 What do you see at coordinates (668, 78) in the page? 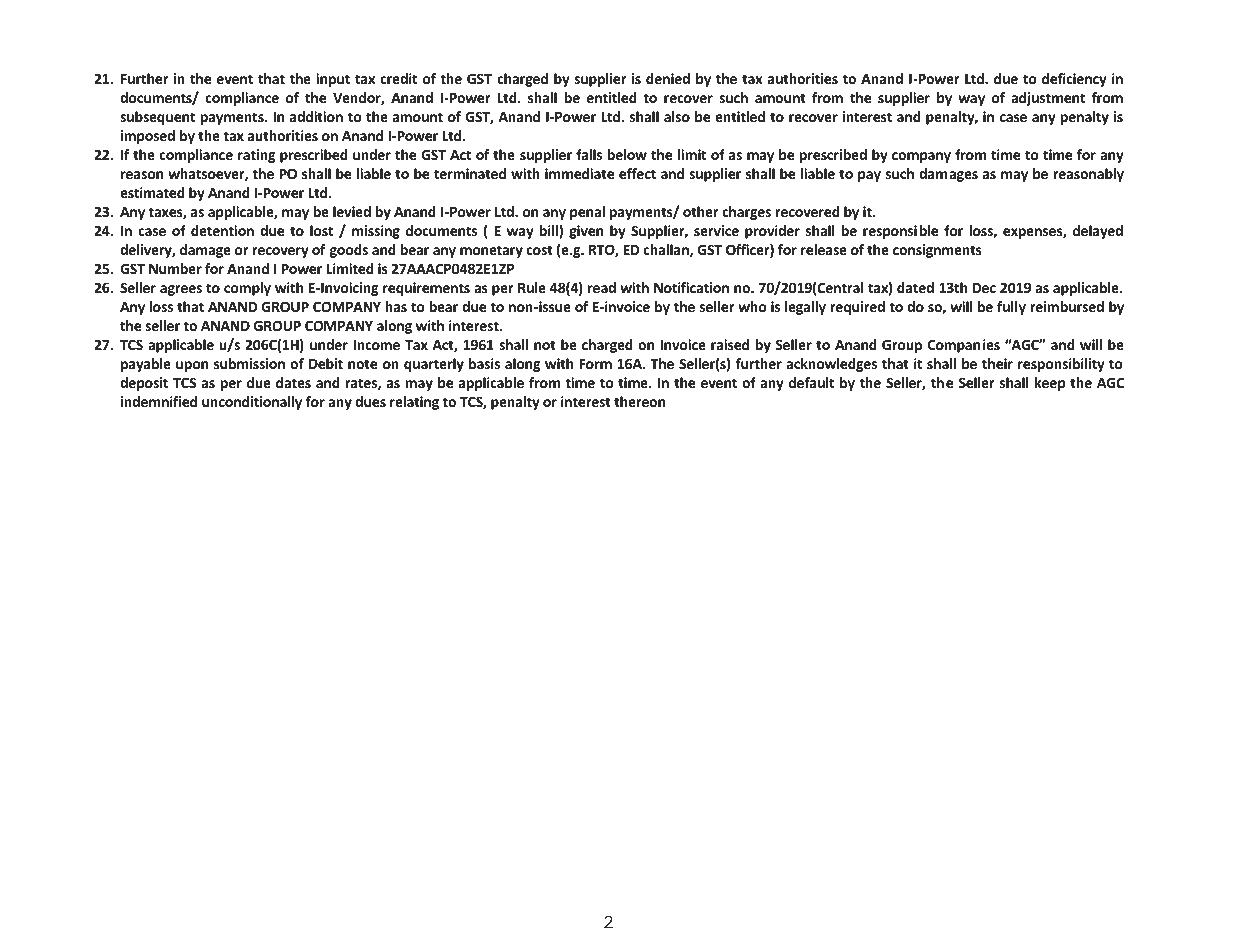
I see `denied` at bounding box center [668, 78].
